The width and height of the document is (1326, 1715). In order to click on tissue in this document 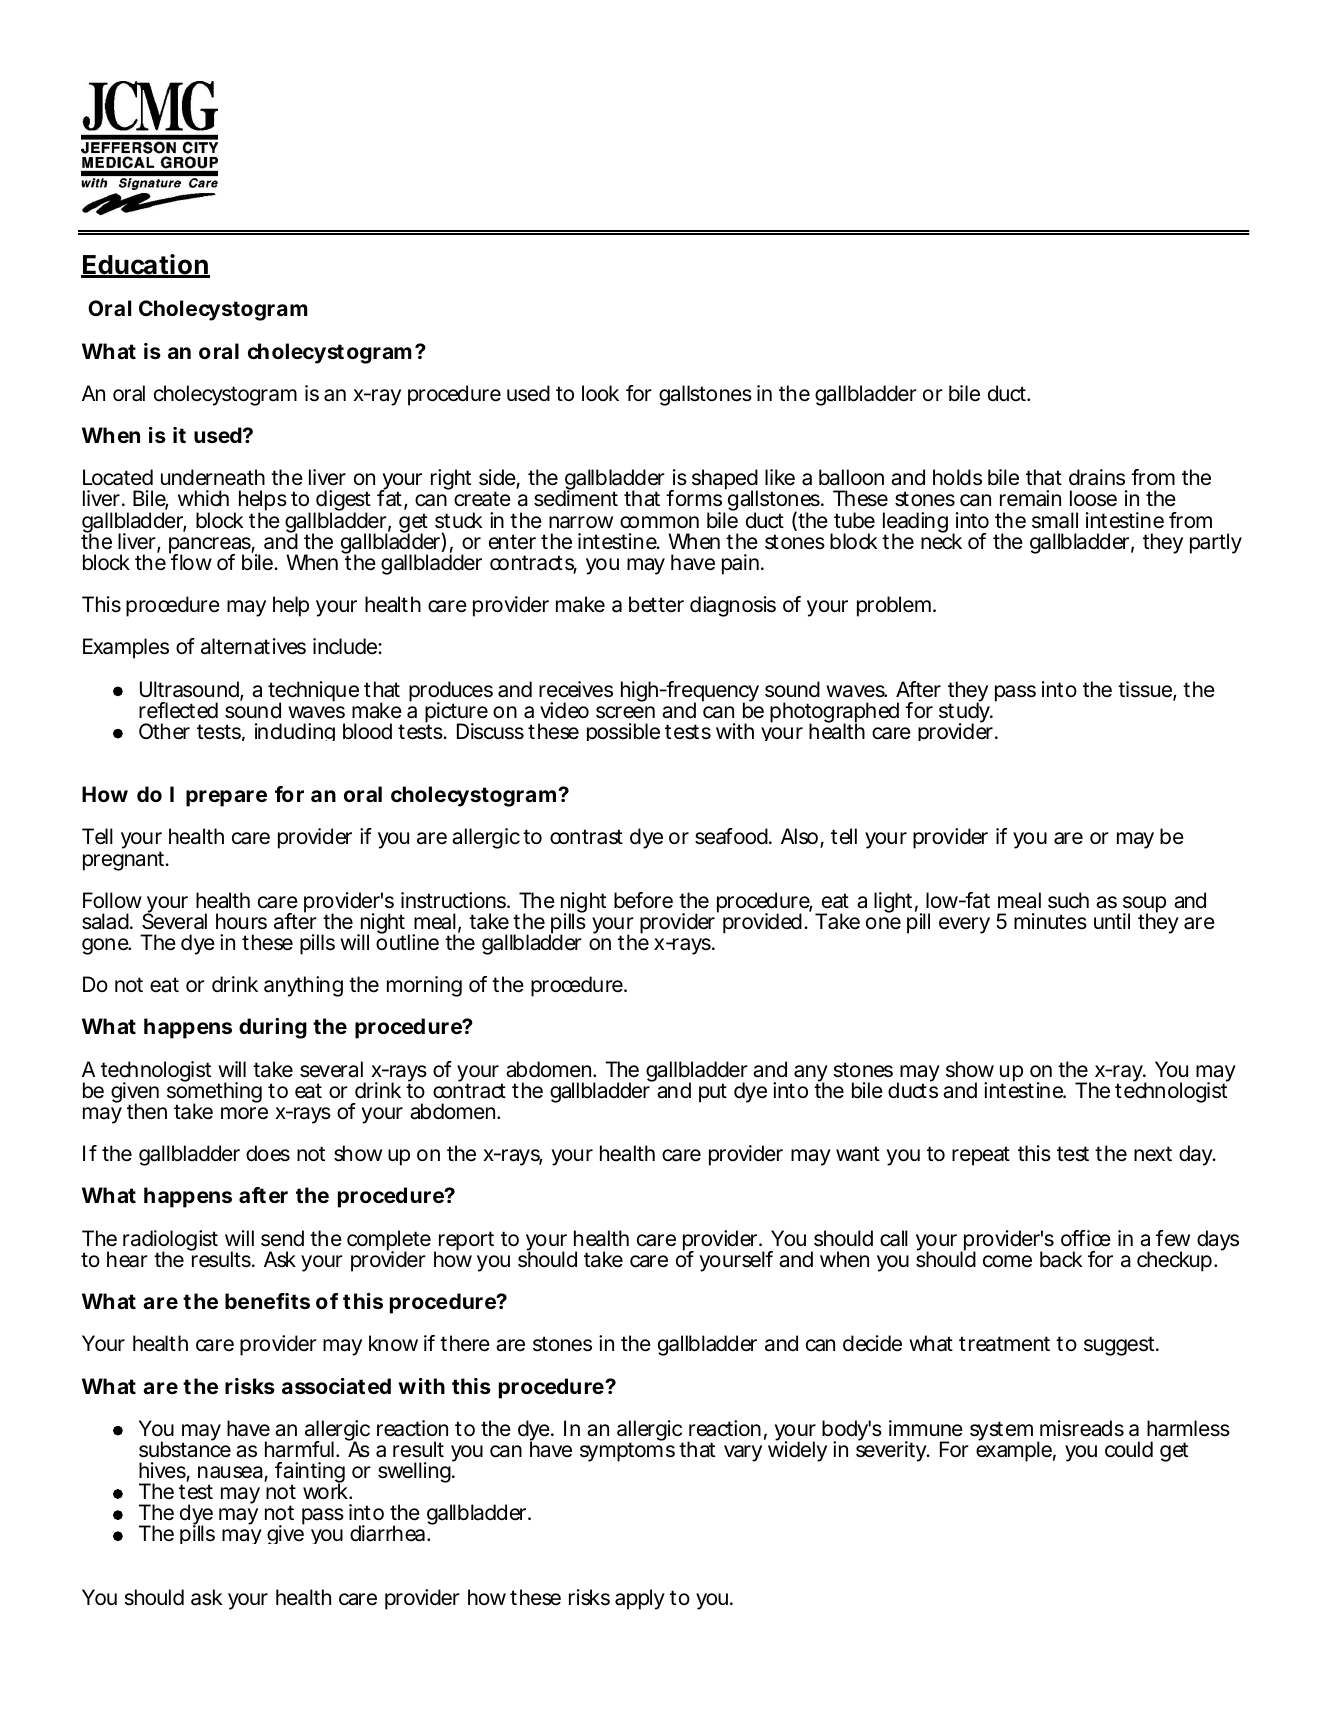, I will do `click(1146, 690)`.
